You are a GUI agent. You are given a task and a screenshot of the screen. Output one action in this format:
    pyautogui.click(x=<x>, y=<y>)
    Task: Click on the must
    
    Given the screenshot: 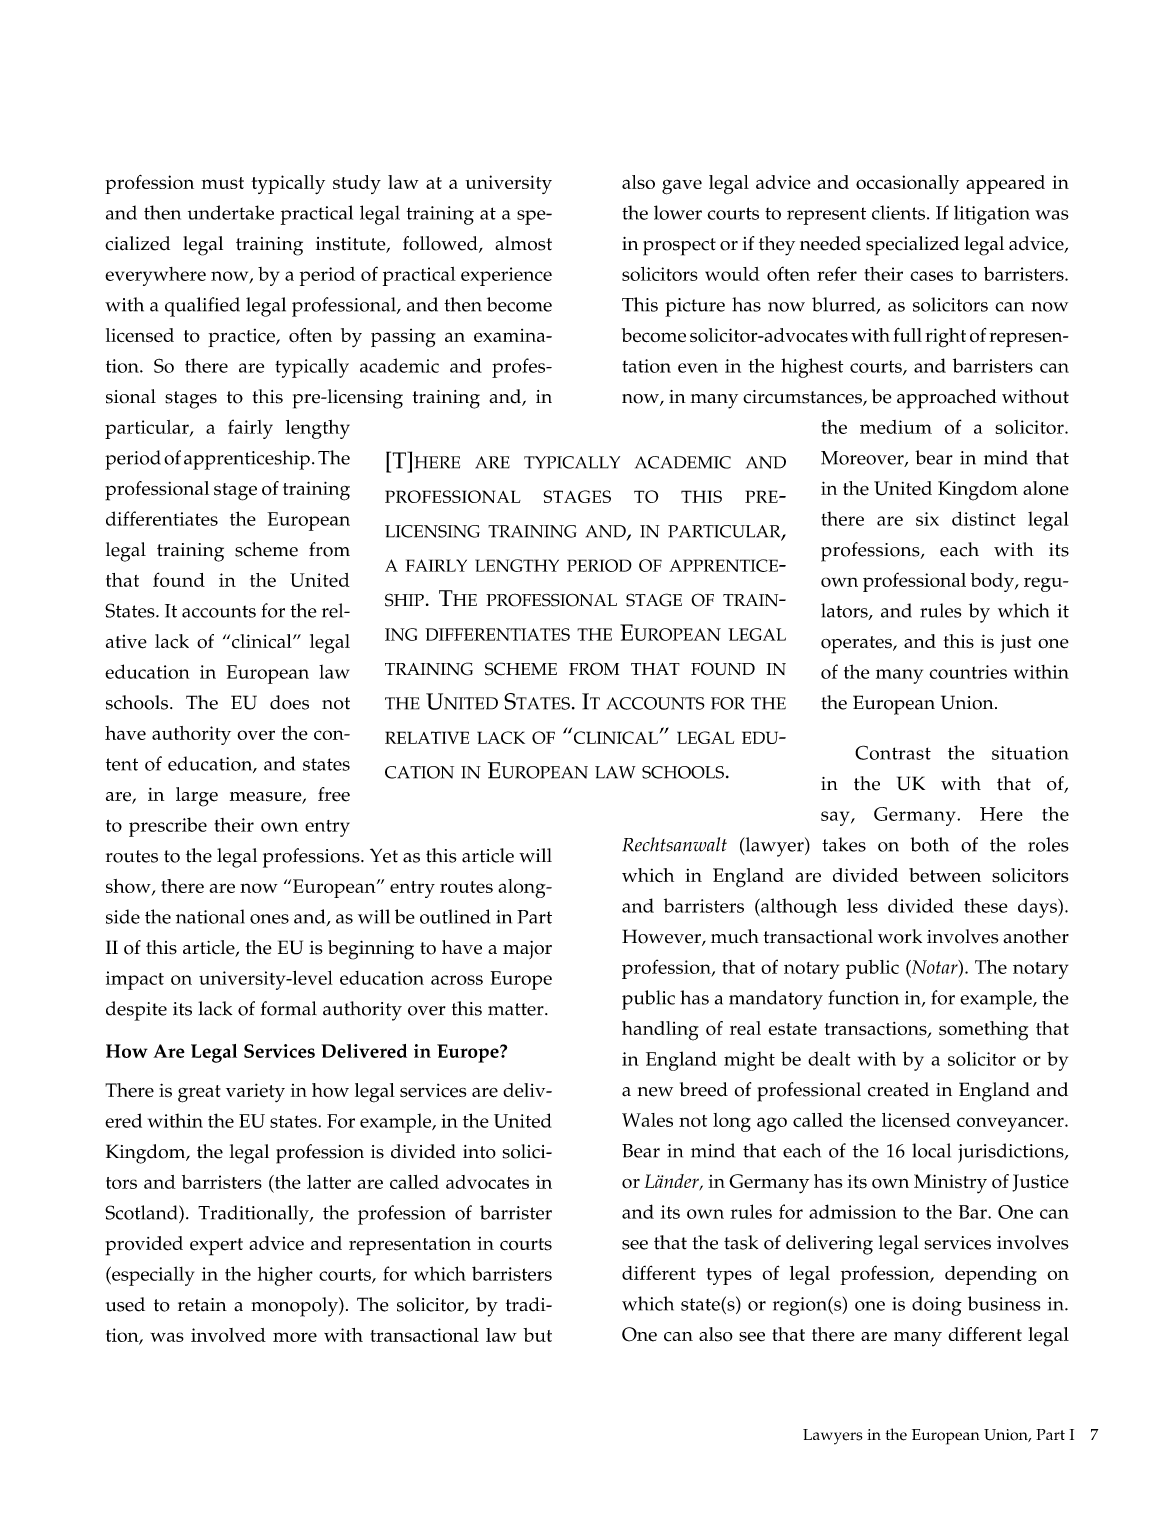 What is the action you would take?
    pyautogui.click(x=222, y=183)
